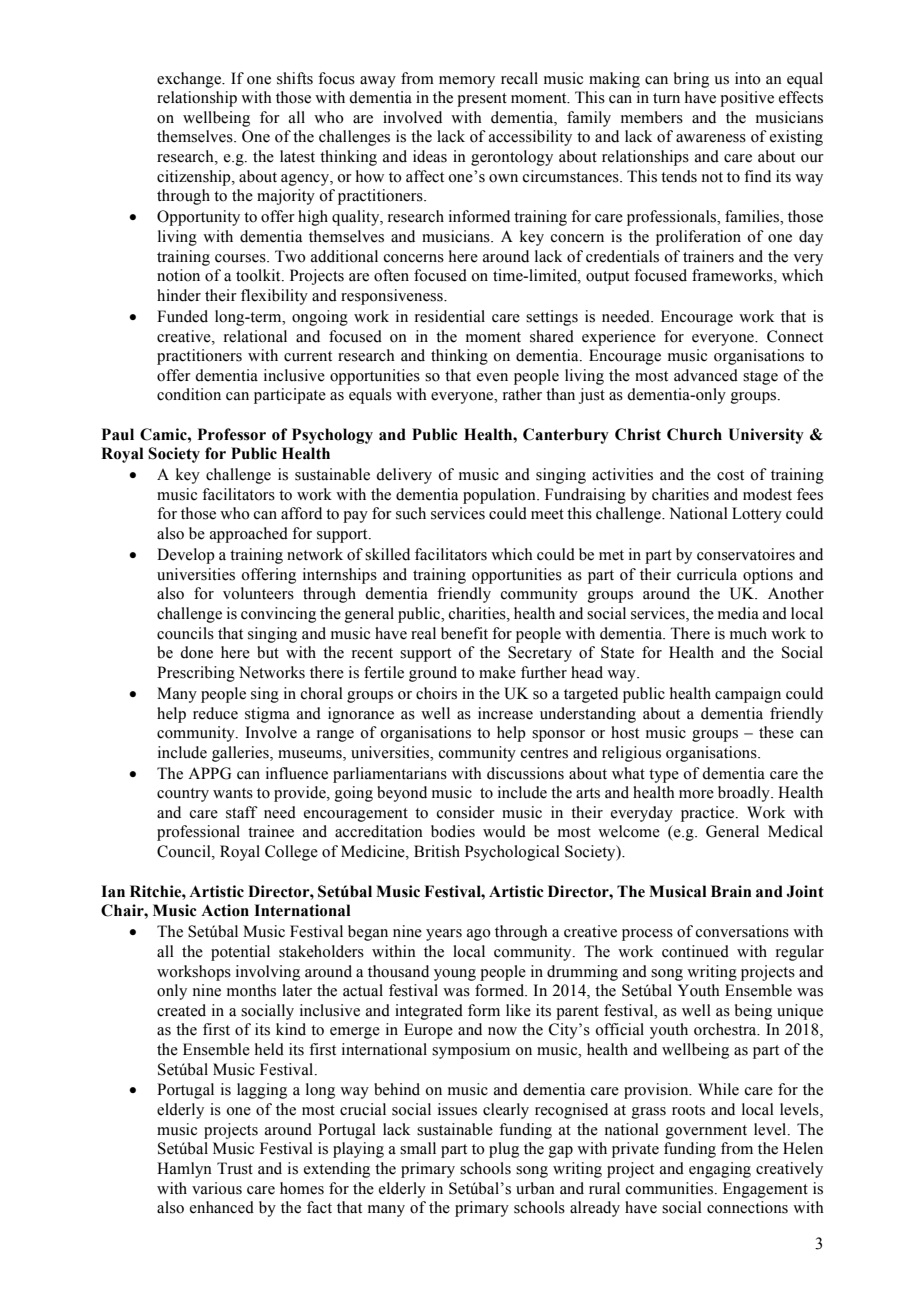 Image resolution: width=924 pixels, height=1308 pixels. I want to click on much, so click(748, 633).
